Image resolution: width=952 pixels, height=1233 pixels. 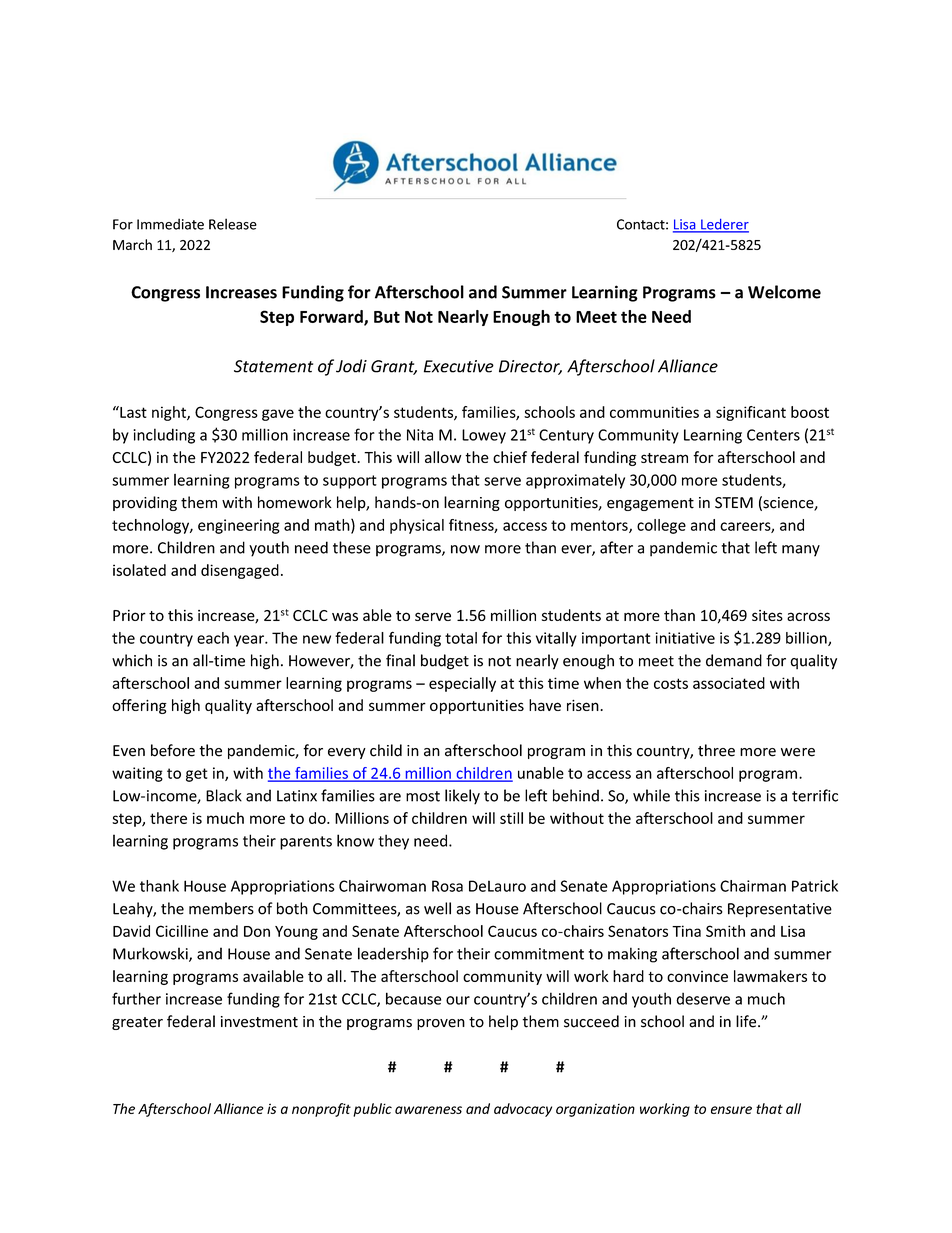 I want to click on Welcome, so click(x=784, y=292).
